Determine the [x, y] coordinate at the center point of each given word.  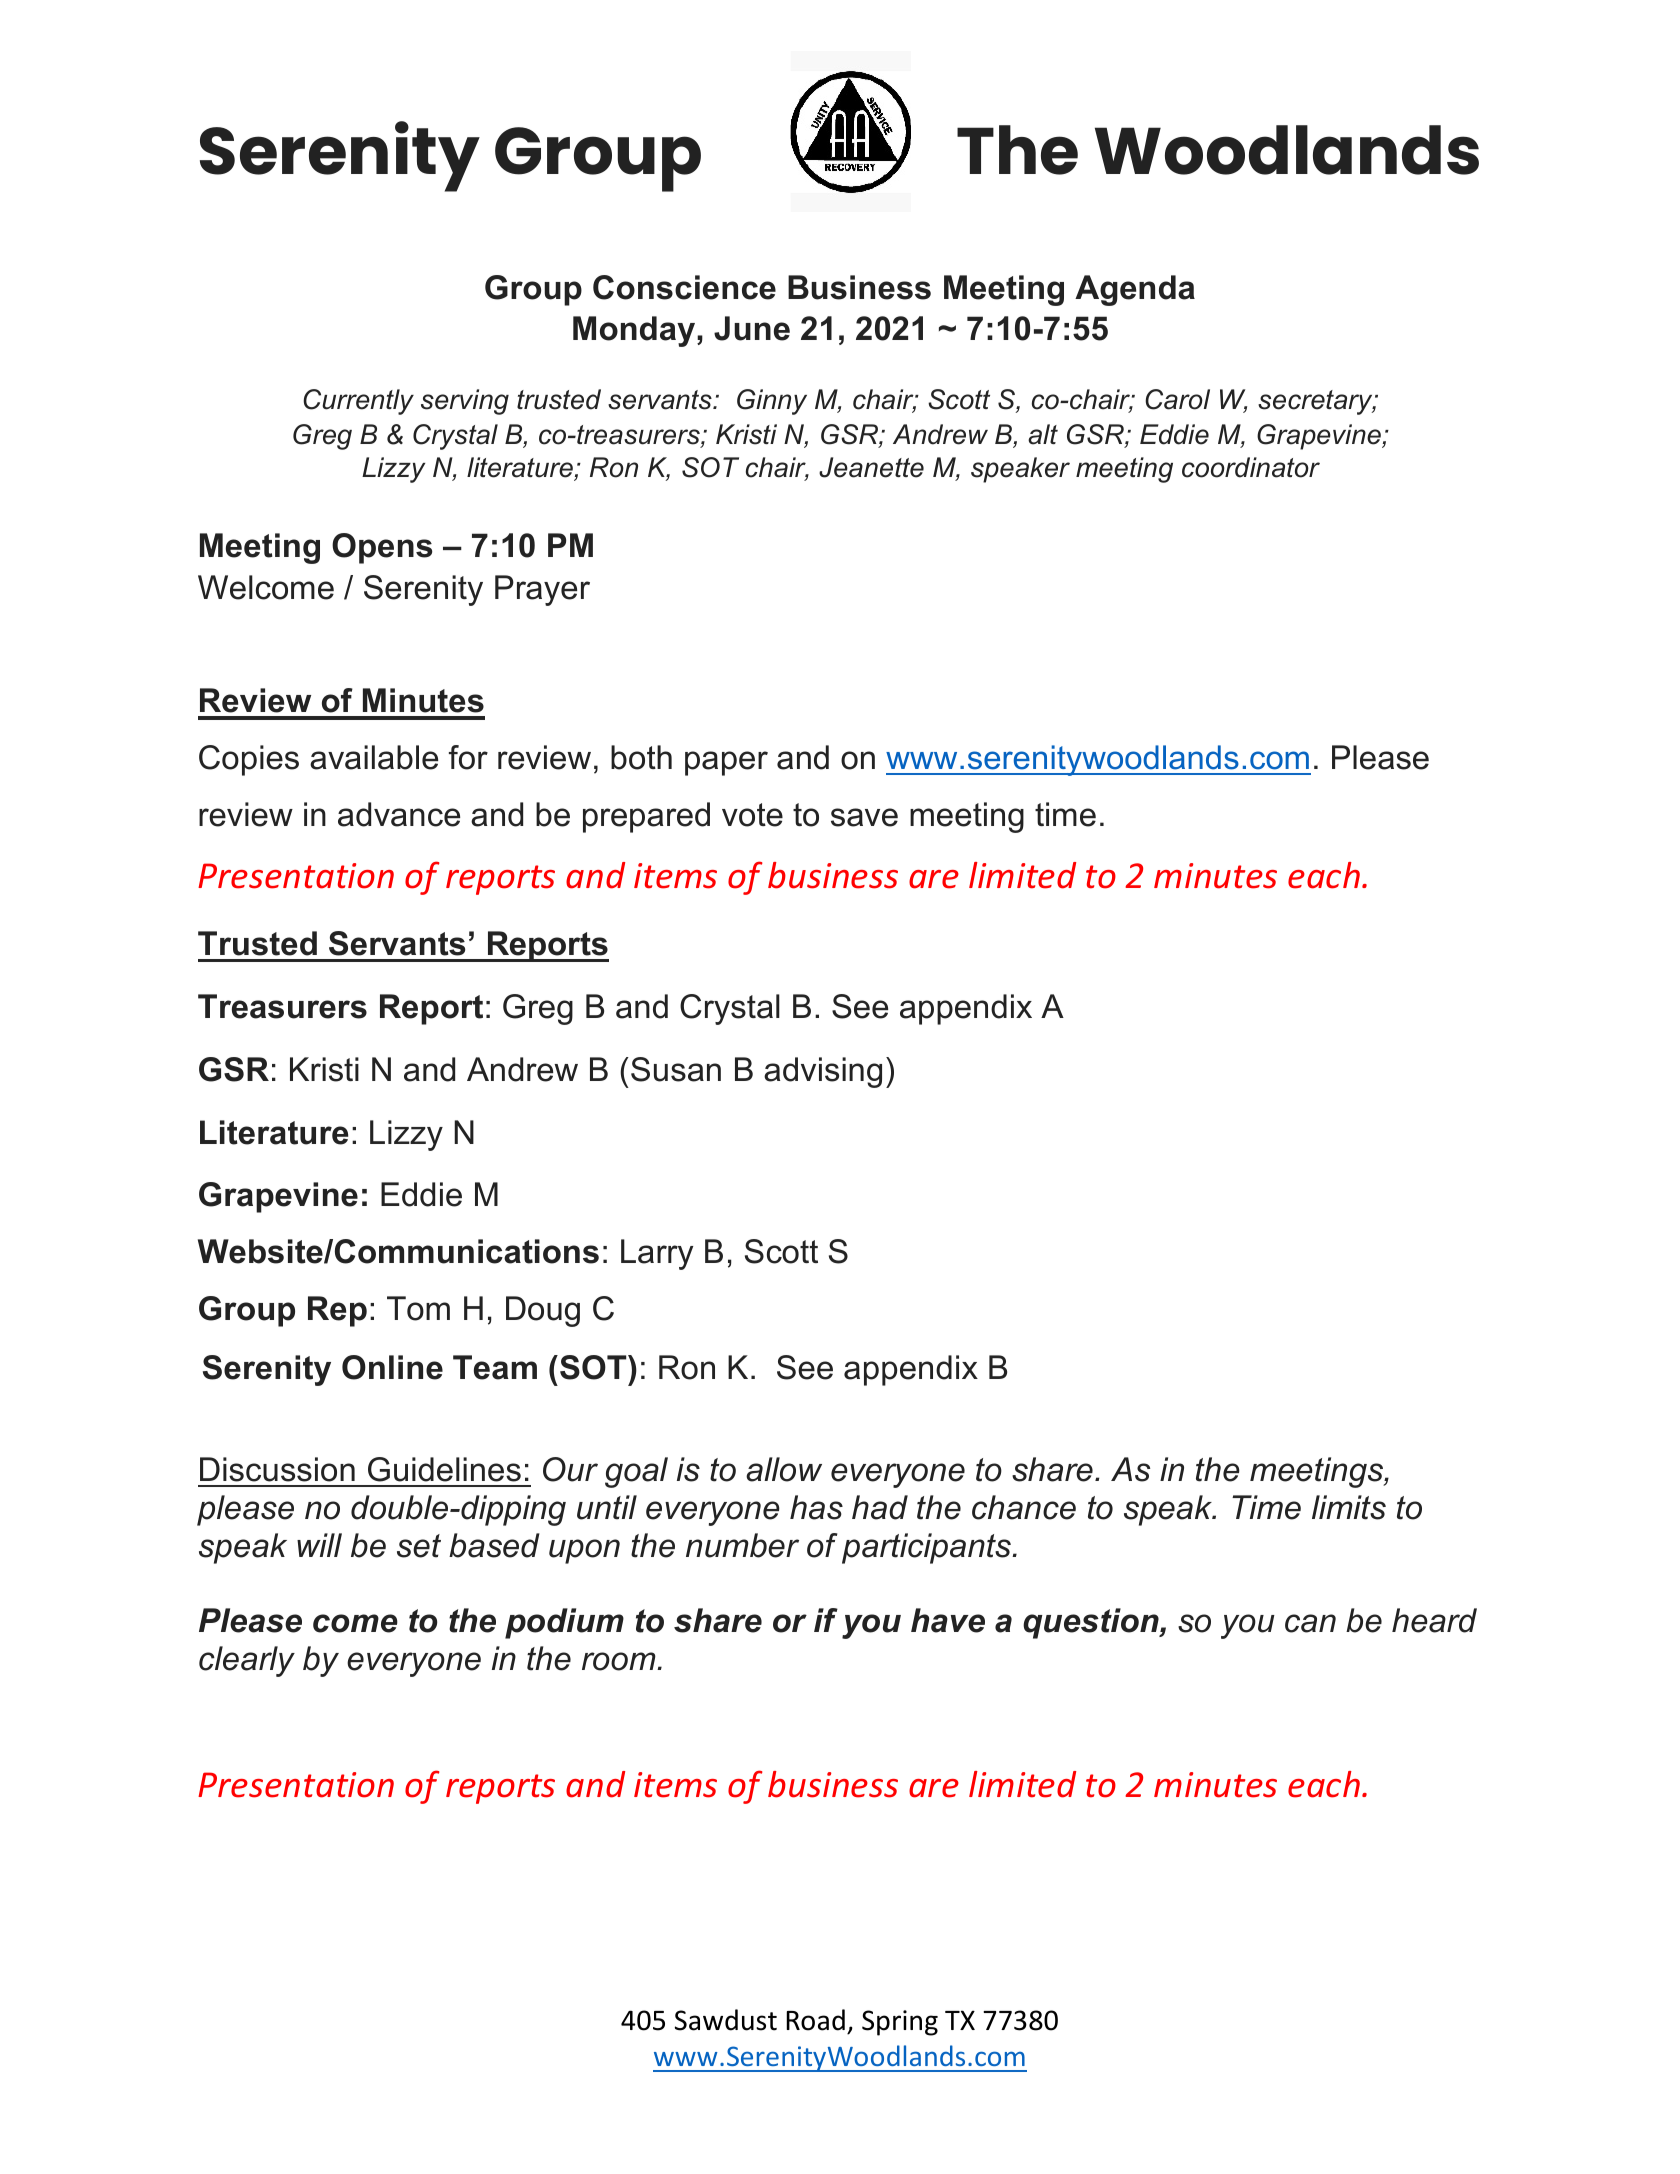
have [948, 1620]
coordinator [1251, 467]
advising [823, 1072]
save [864, 817]
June [752, 328]
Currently [358, 402]
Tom [418, 1308]
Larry [657, 1254]
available [374, 757]
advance [399, 814]
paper [726, 763]
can [1310, 1623]
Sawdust [726, 2020]
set [419, 1546]
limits [1349, 1507]
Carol [1177, 399]
